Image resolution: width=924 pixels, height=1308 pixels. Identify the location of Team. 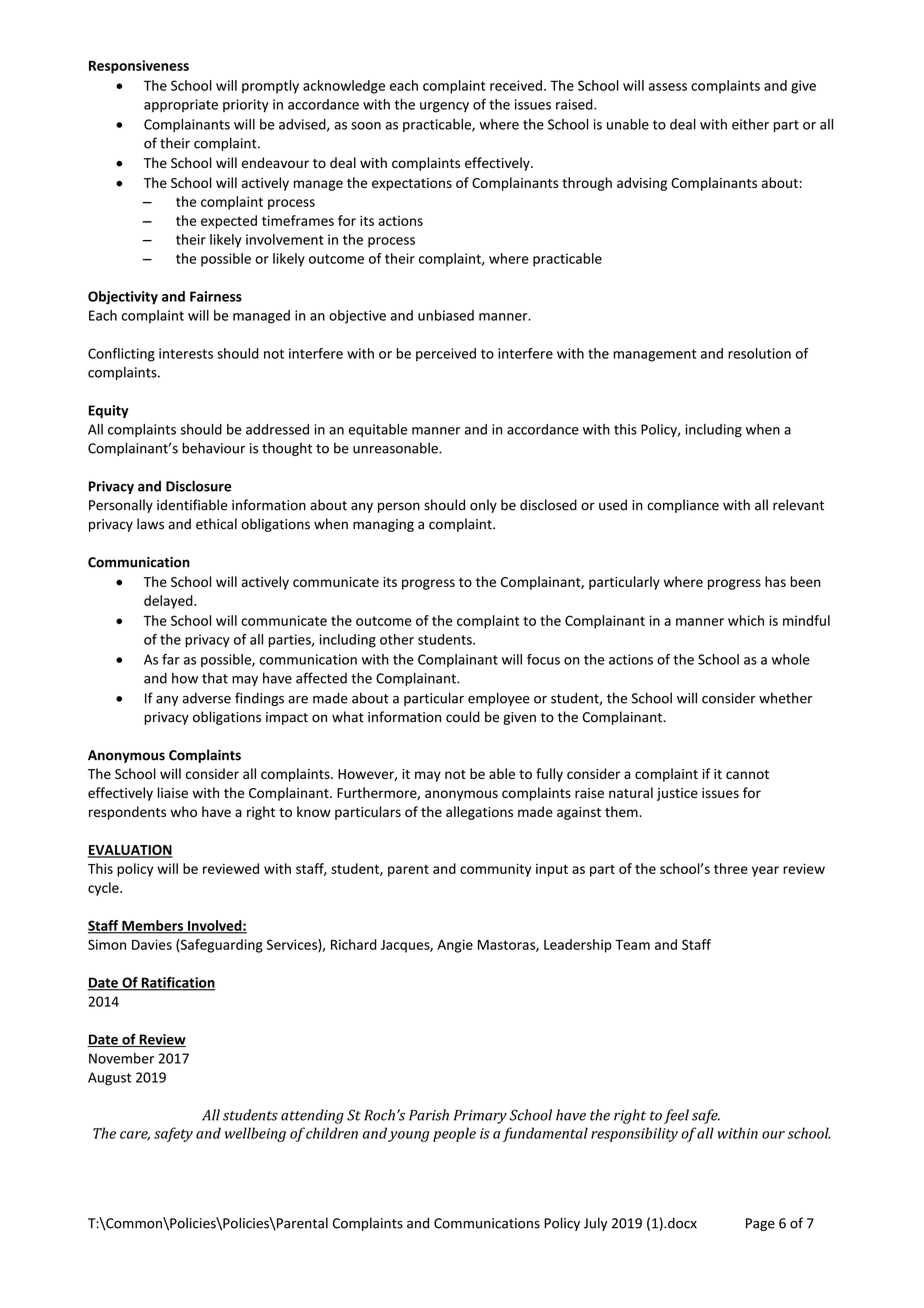
(632, 945).
